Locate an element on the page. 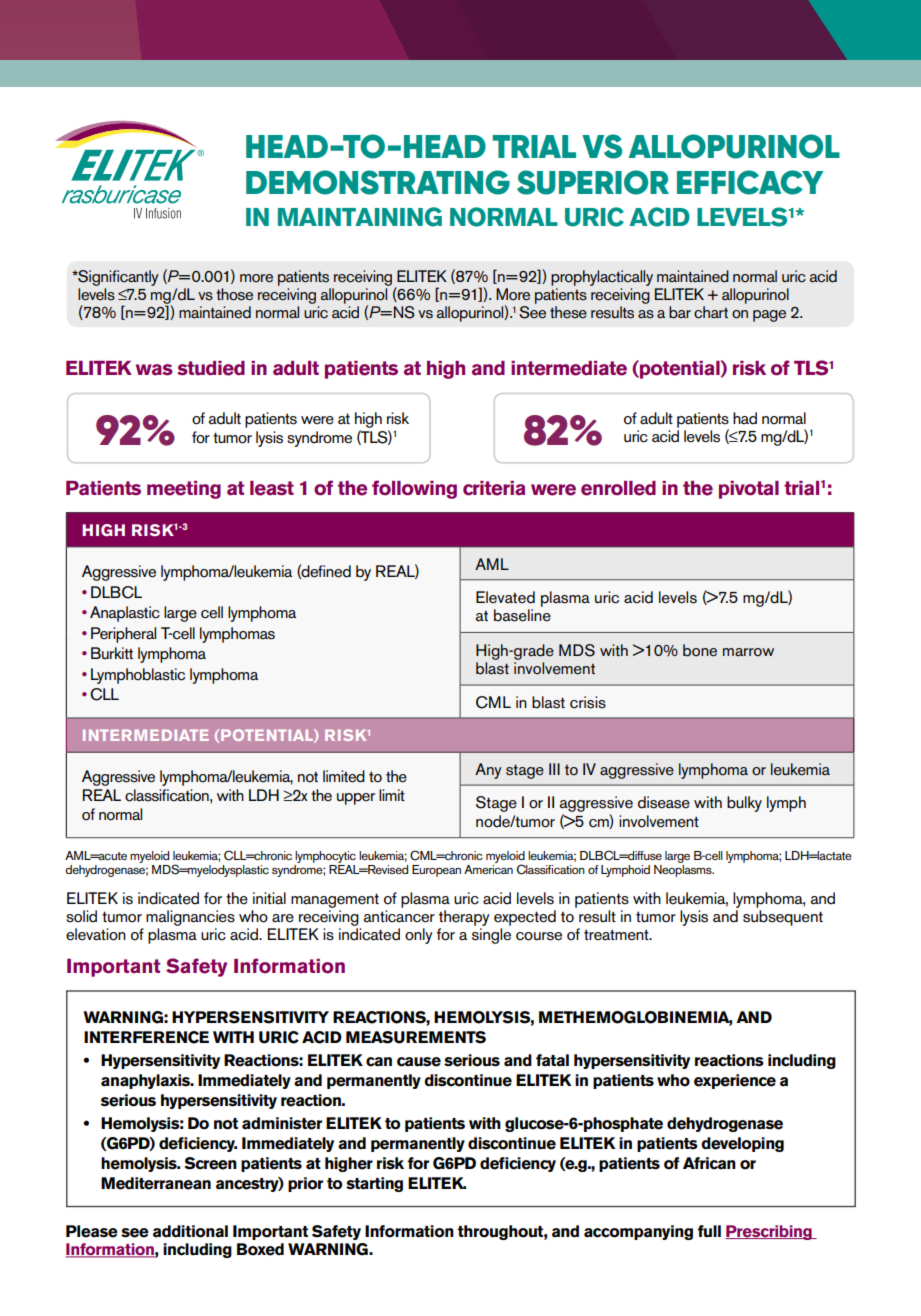  Peripheral is located at coordinates (123, 635).
